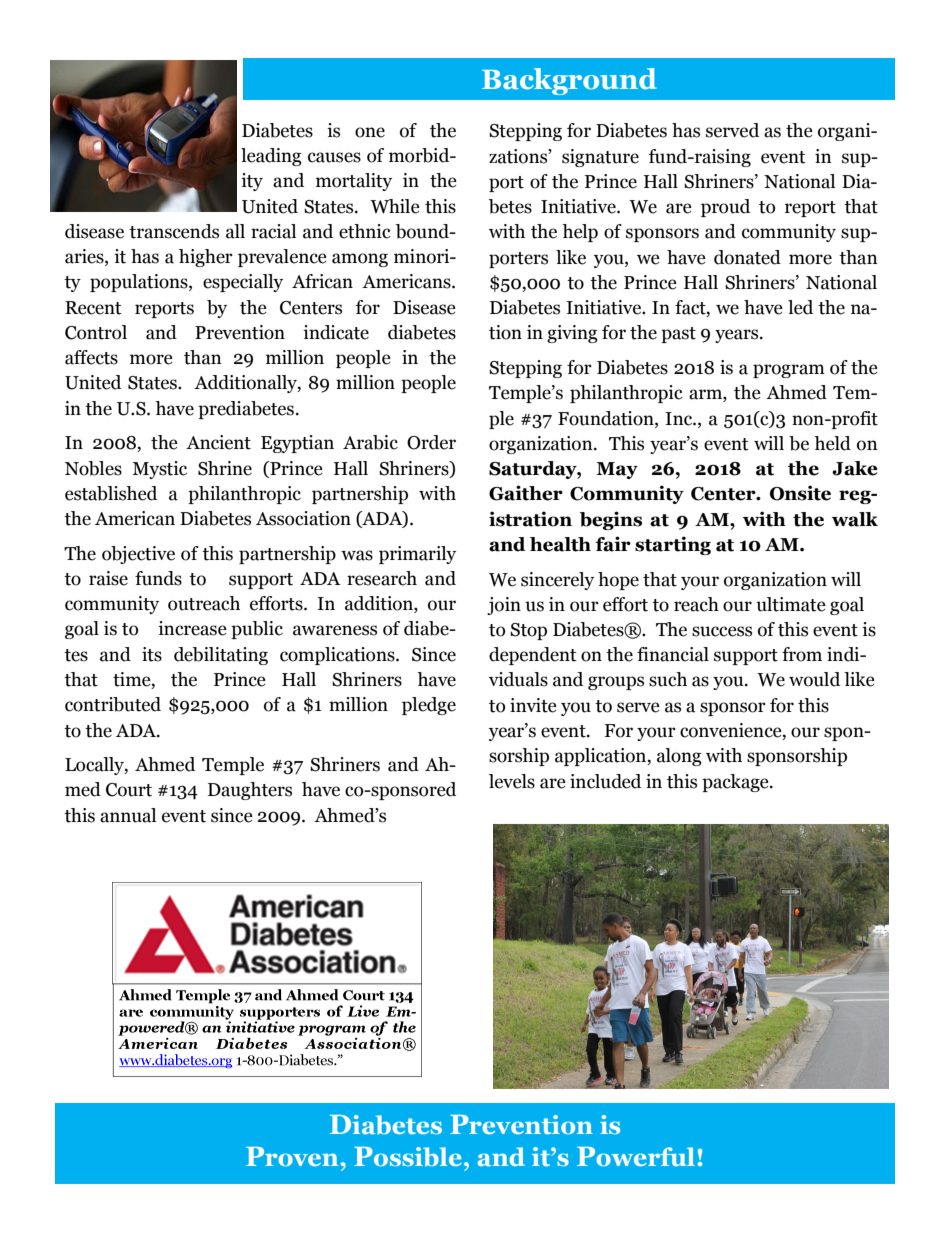  I want to click on Daughters, so click(250, 791).
